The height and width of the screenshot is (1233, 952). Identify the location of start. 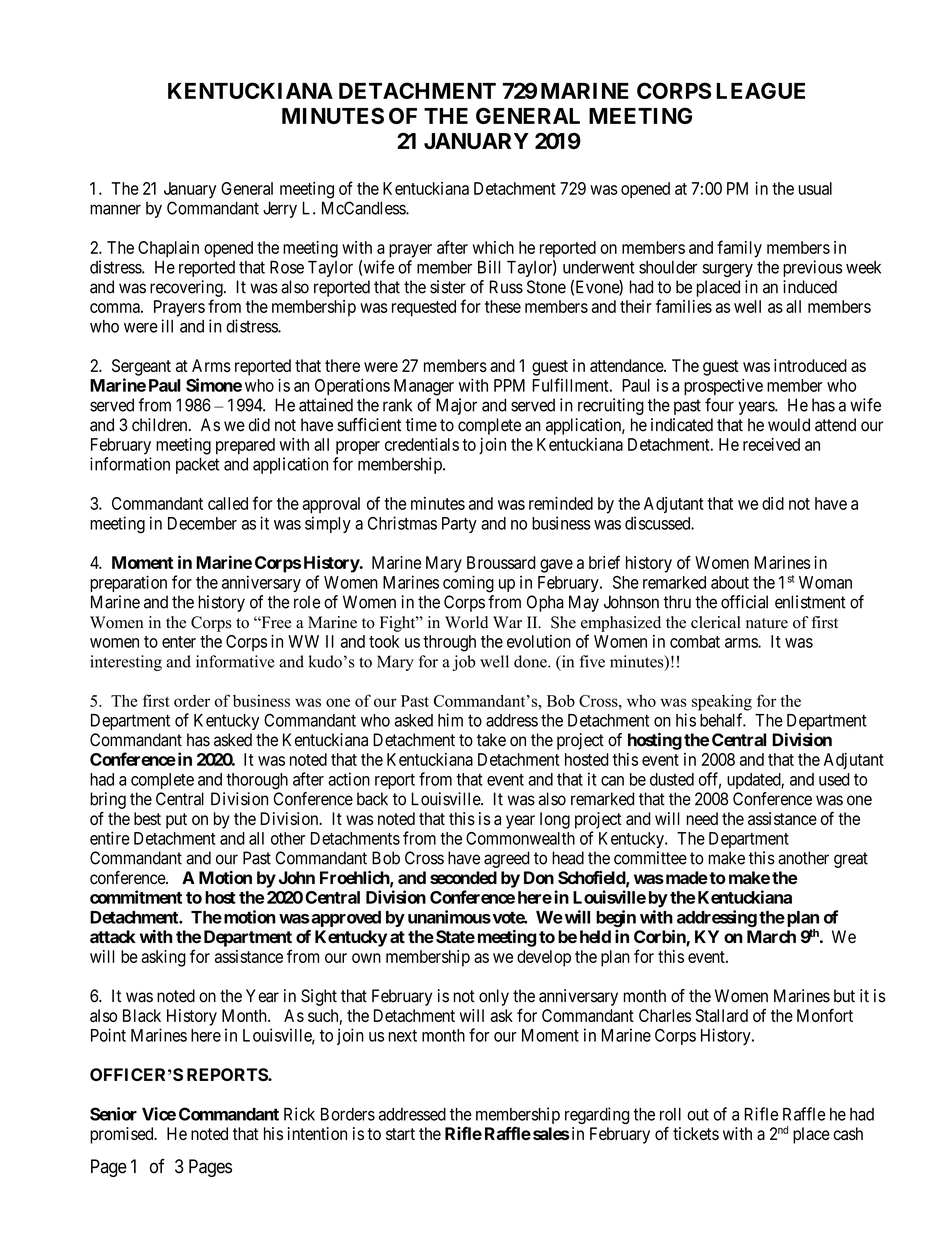
(400, 1134).
